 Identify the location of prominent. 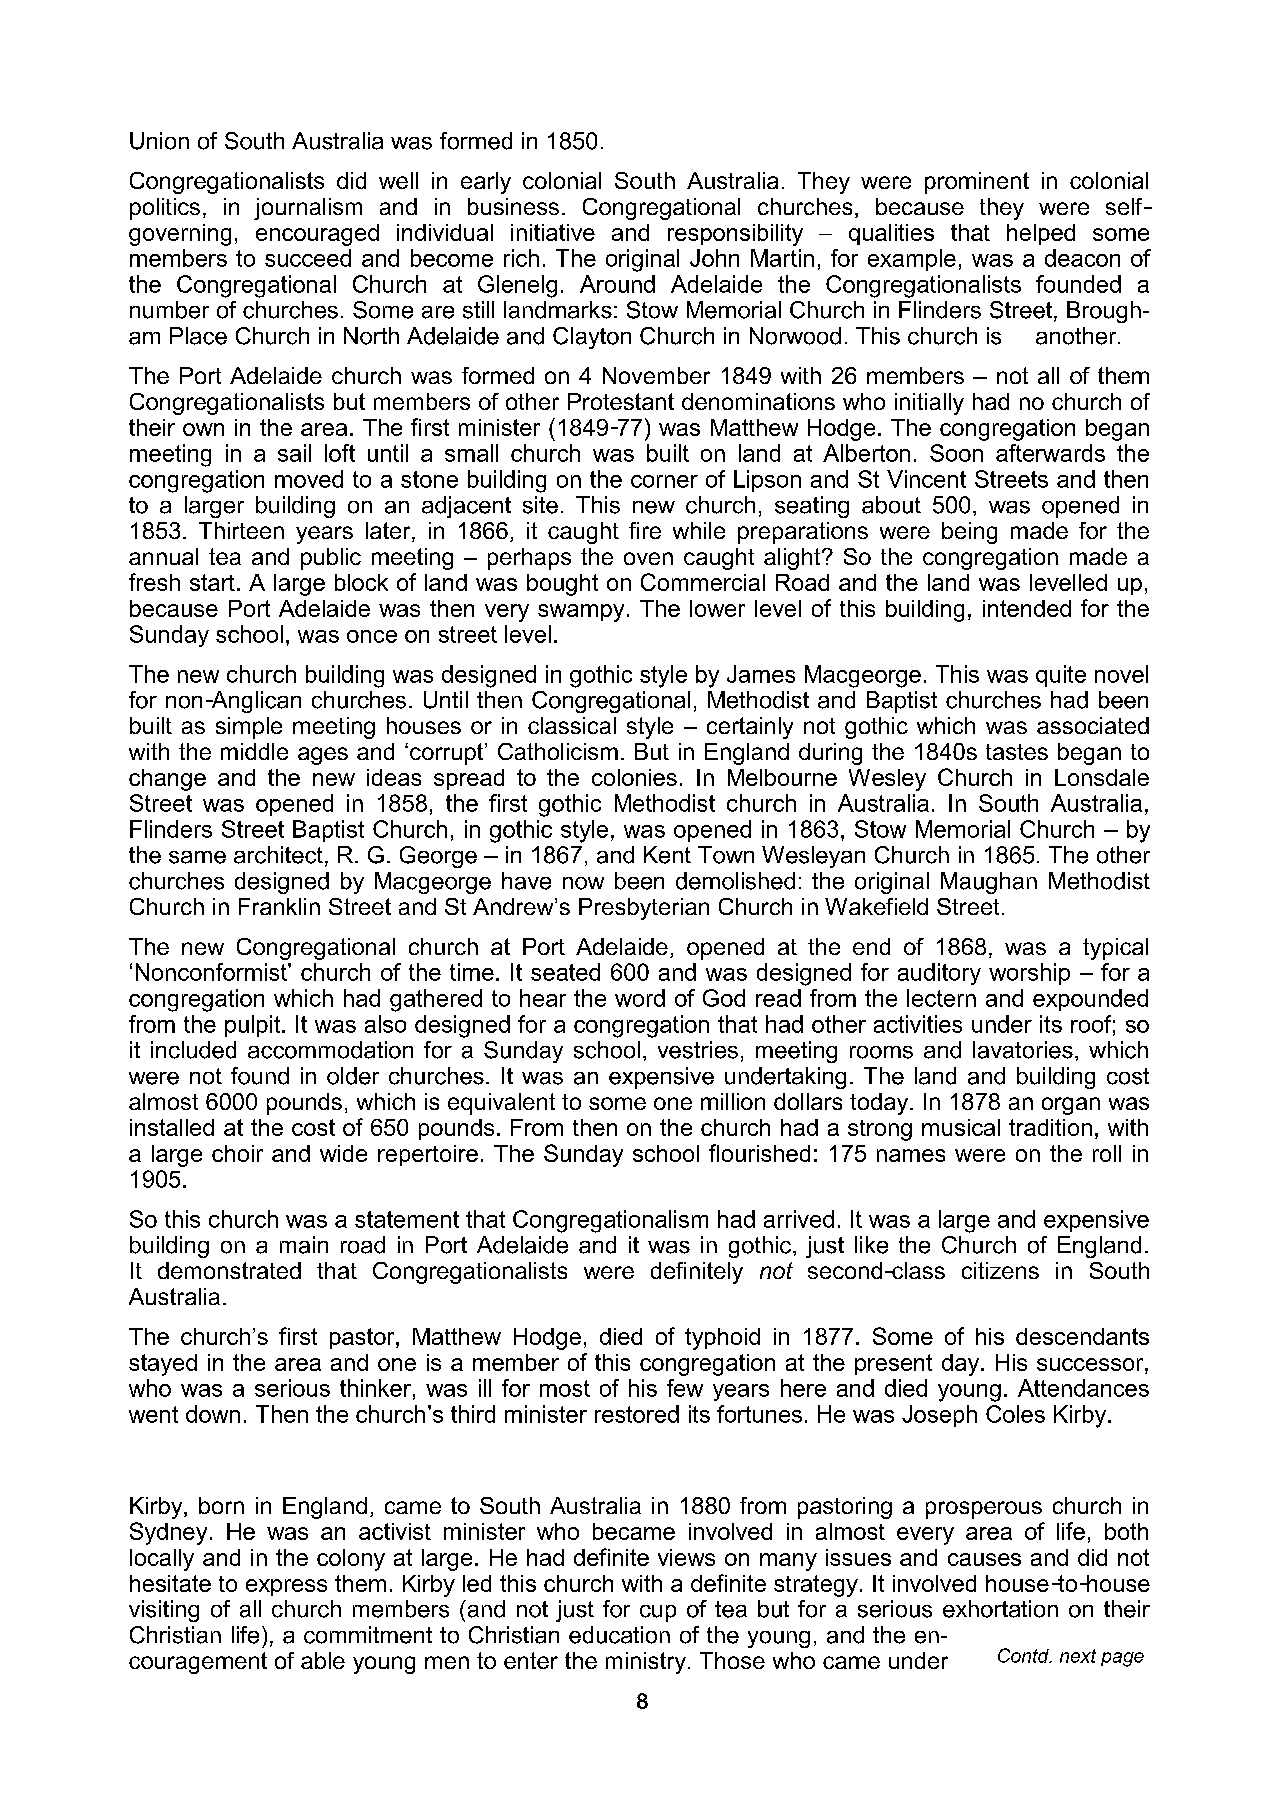
(977, 183).
